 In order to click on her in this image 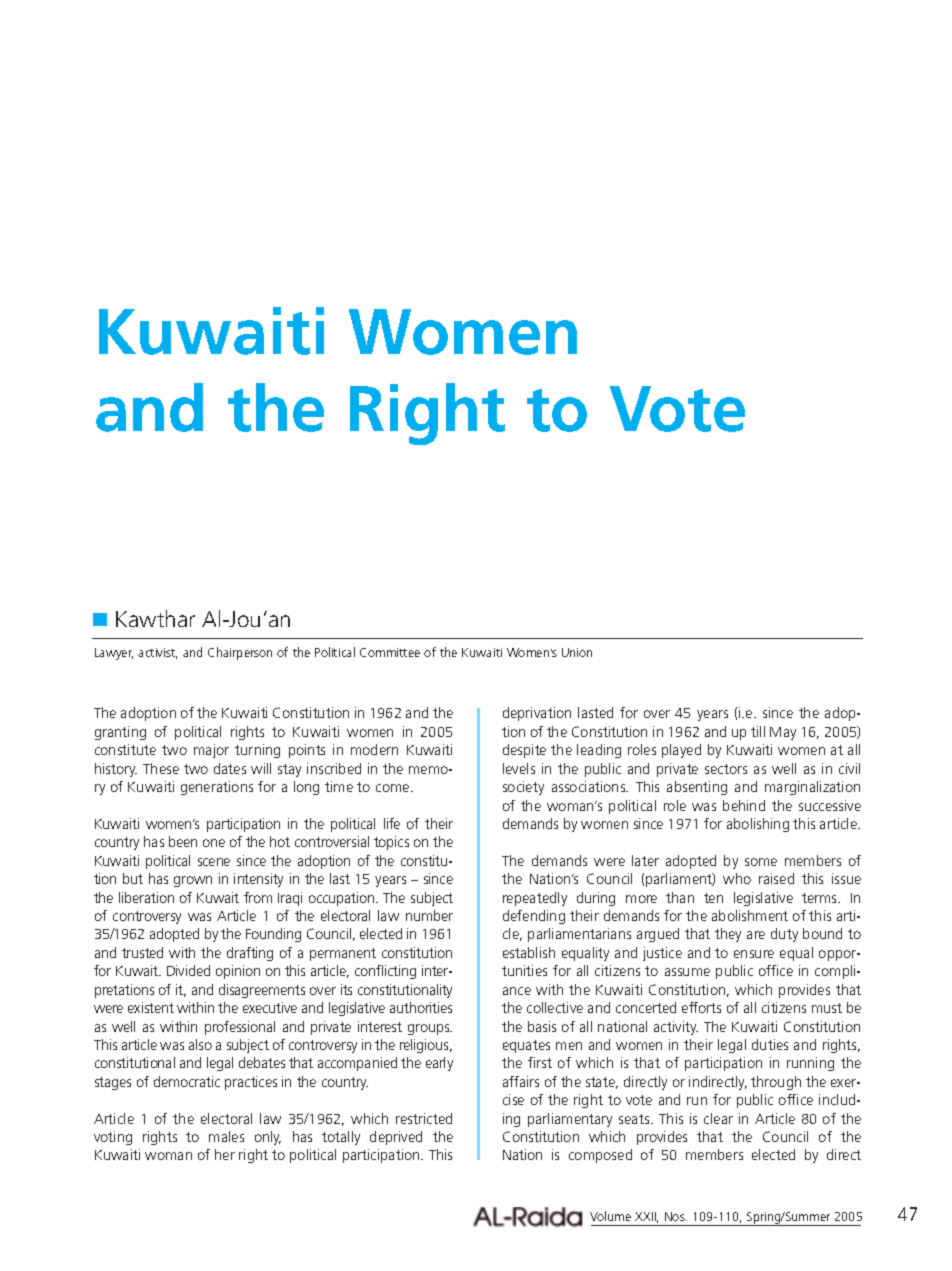, I will do `click(225, 1154)`.
